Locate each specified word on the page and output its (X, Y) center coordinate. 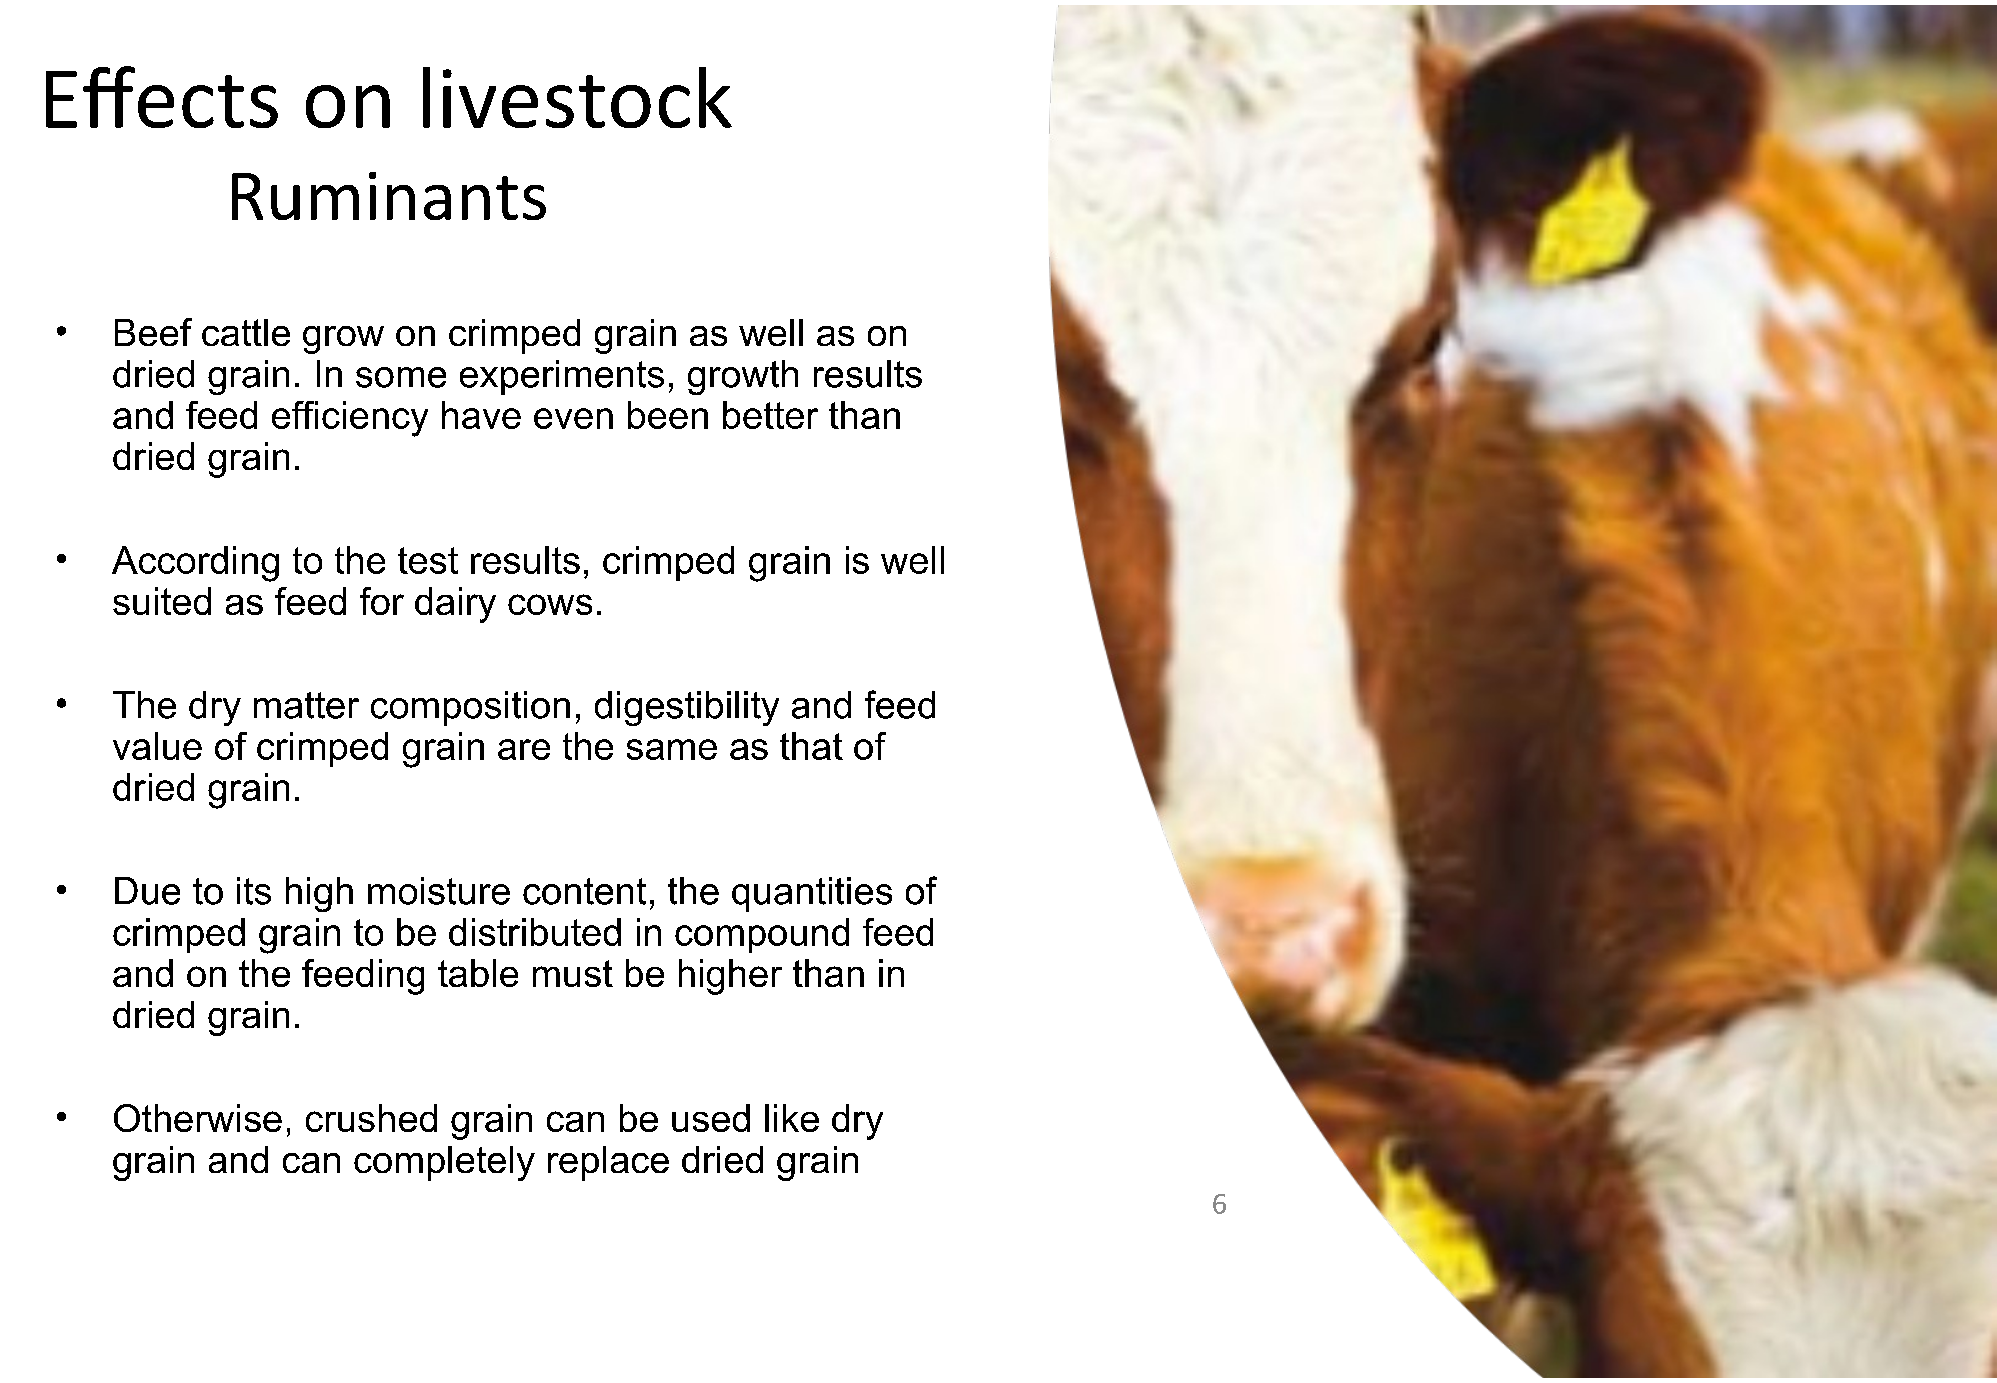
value (157, 746)
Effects (162, 97)
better (770, 415)
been (668, 415)
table (478, 973)
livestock (577, 97)
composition (470, 708)
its (254, 891)
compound (762, 935)
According (195, 564)
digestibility (687, 708)
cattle (246, 332)
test (428, 560)
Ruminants (389, 196)
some (401, 377)
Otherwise (198, 1118)
